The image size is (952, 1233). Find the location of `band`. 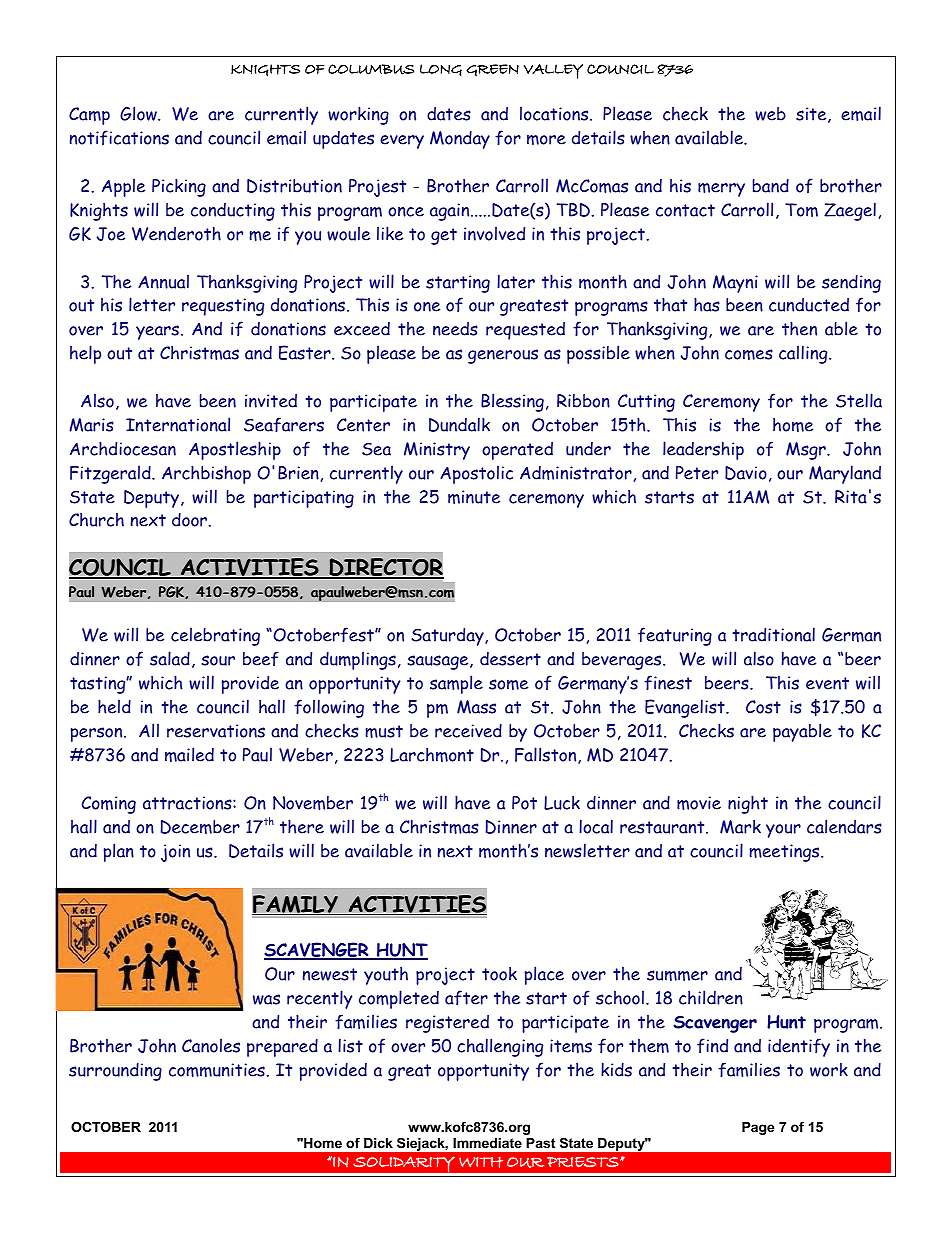

band is located at coordinates (771, 186).
